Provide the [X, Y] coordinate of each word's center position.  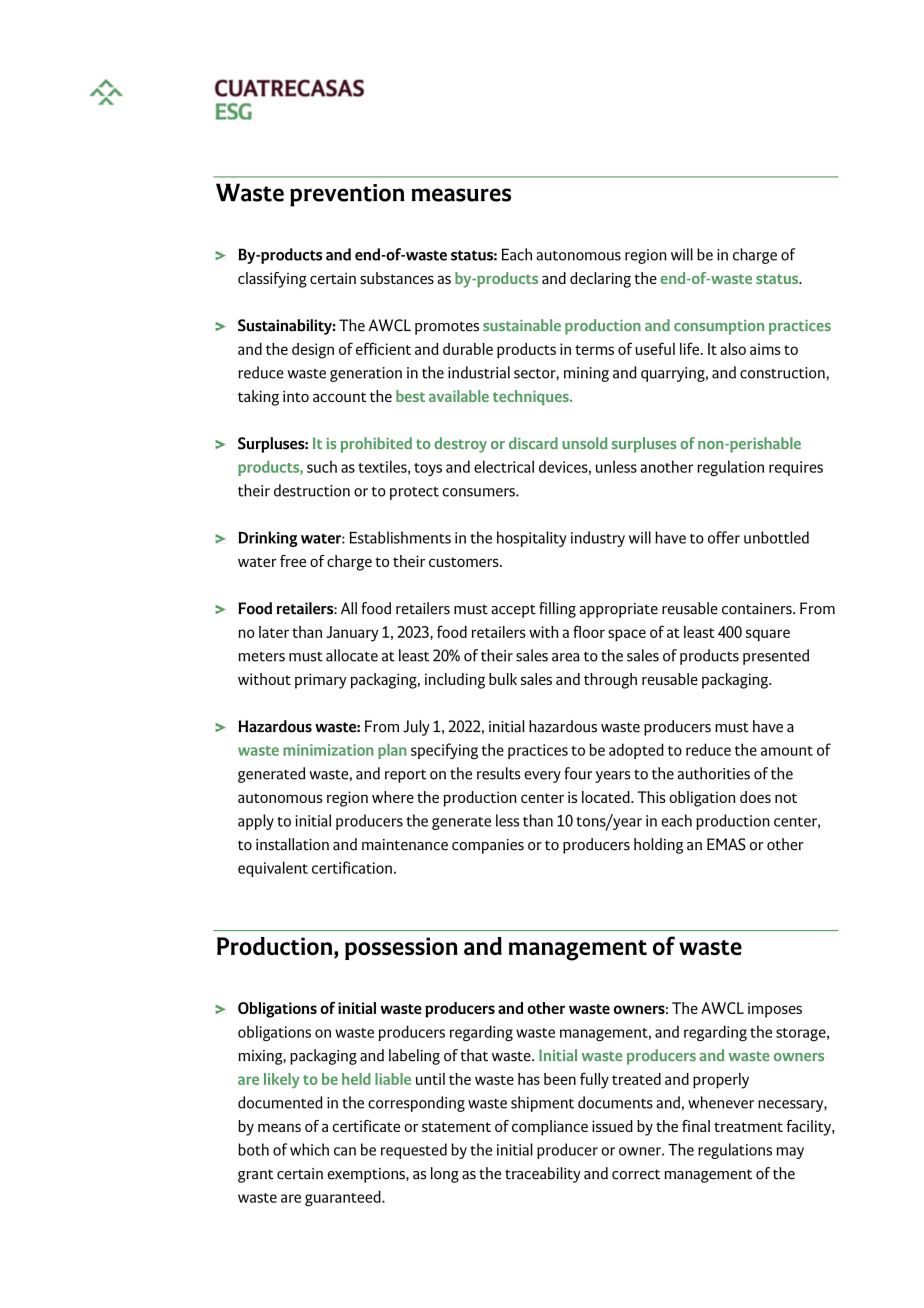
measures [461, 195]
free [293, 561]
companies [488, 846]
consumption [719, 327]
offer [724, 537]
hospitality [531, 539]
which [309, 1149]
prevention [347, 195]
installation [292, 844]
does [755, 797]
